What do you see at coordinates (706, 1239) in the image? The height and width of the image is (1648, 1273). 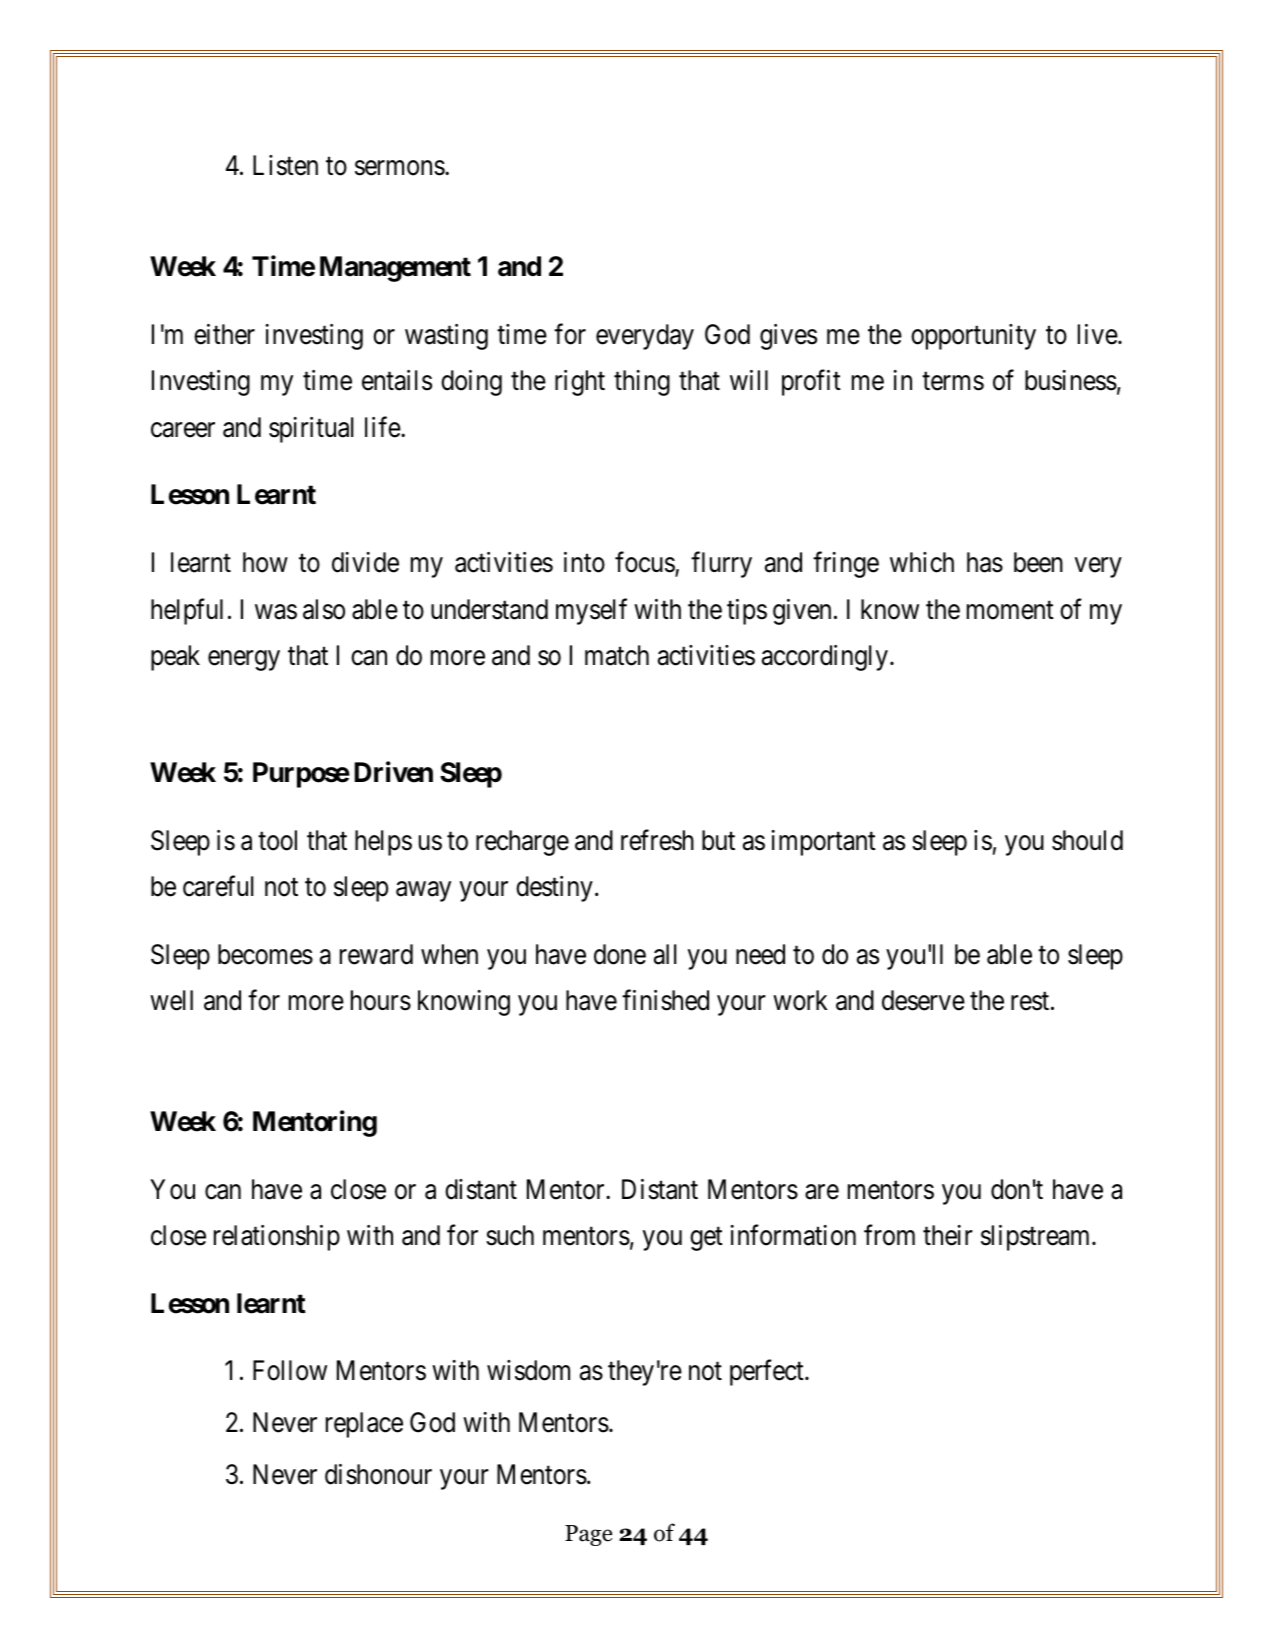 I see `get` at bounding box center [706, 1239].
